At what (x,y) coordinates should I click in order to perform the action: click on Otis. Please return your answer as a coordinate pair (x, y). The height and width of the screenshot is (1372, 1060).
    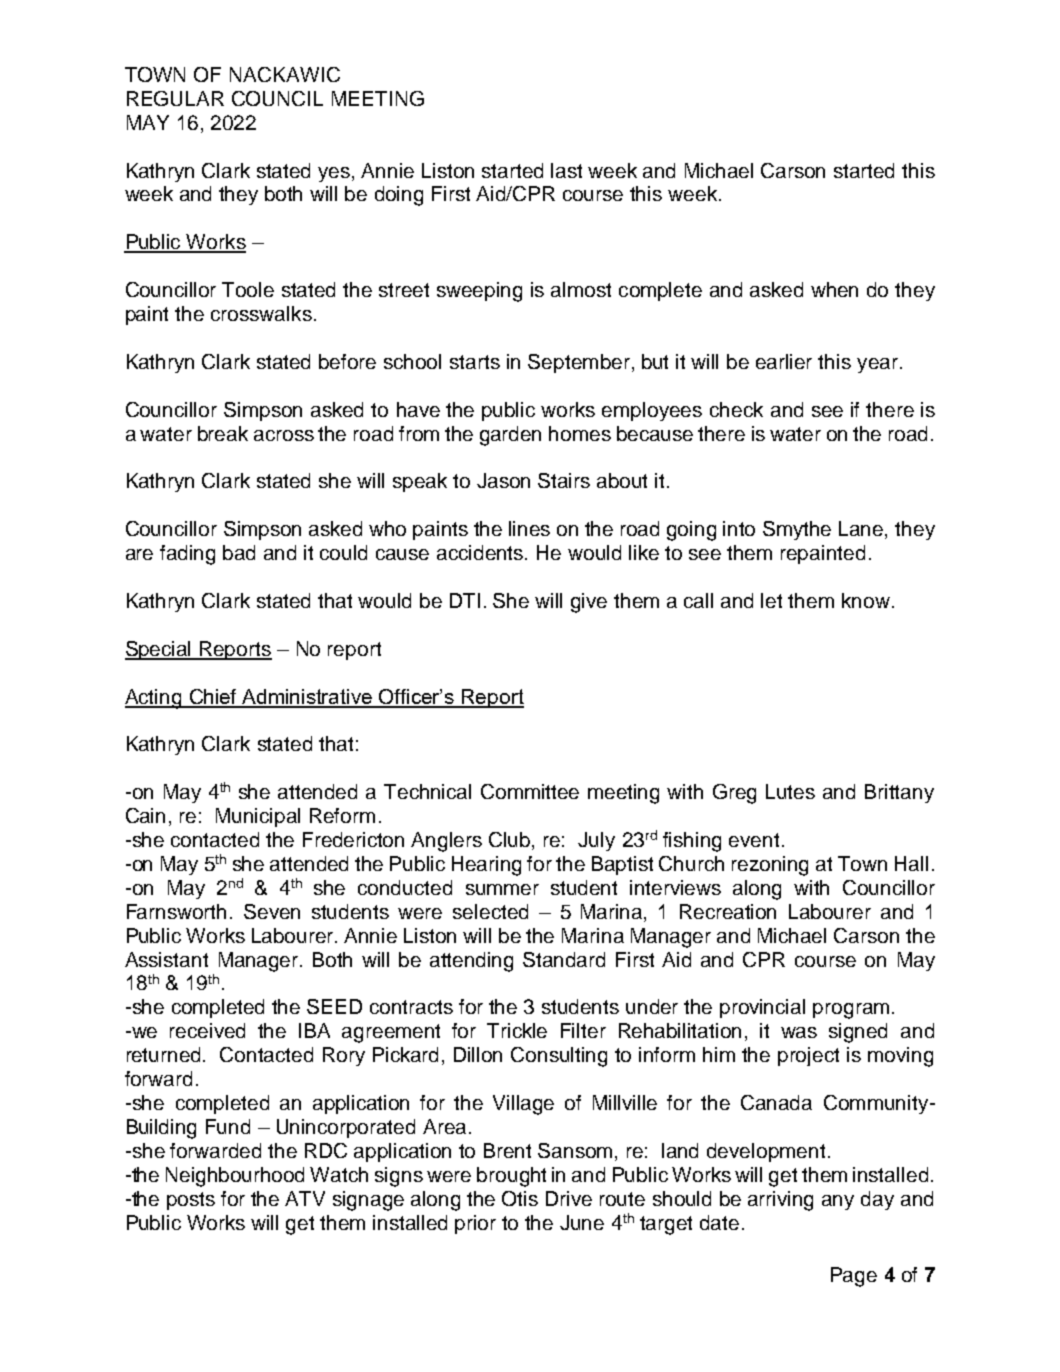
    Looking at the image, I should click on (520, 1198).
